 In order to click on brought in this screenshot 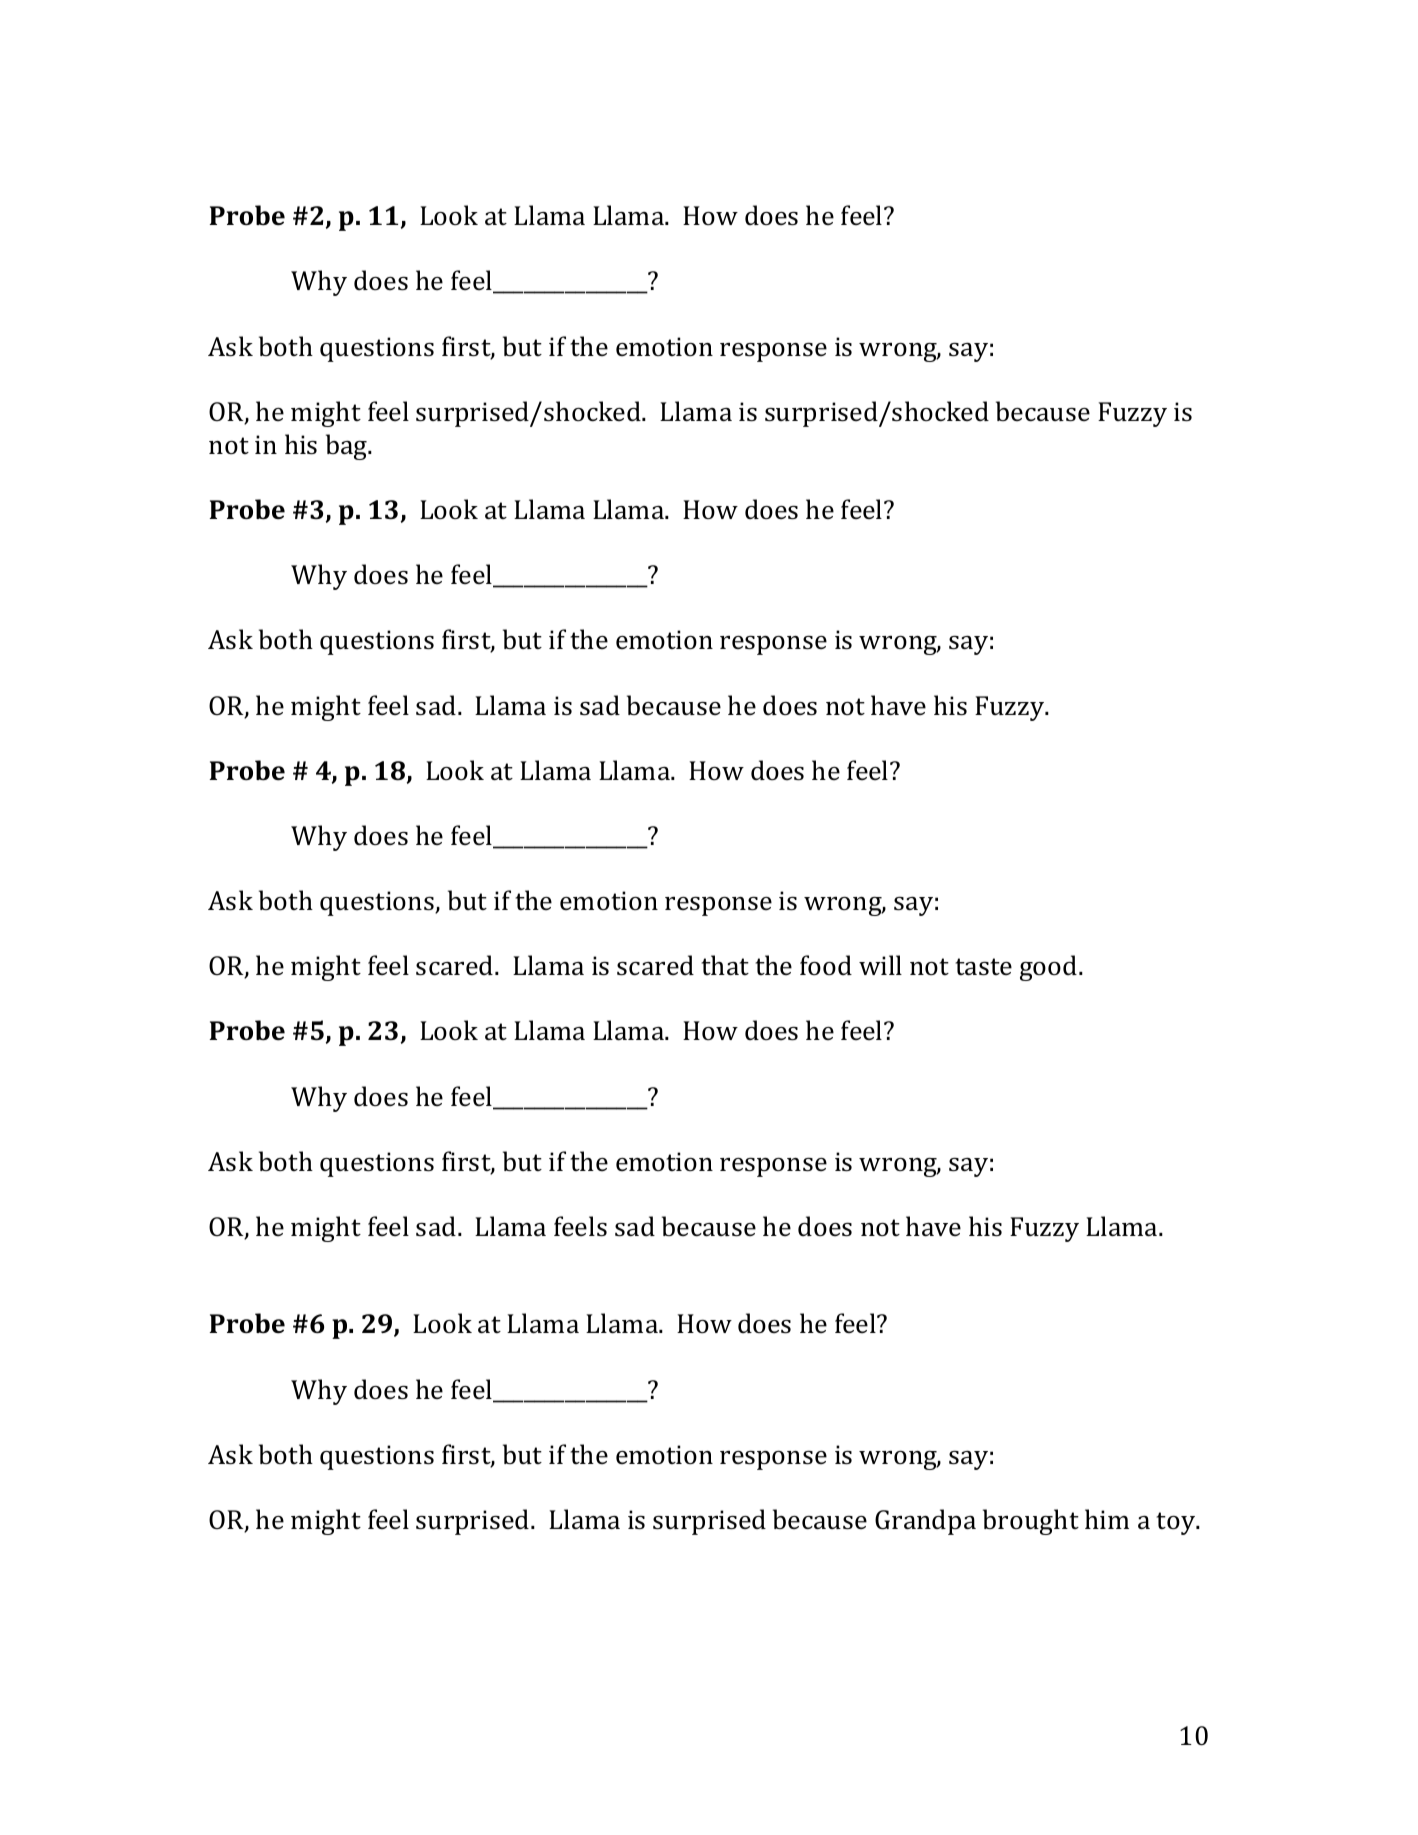, I will do `click(1031, 1522)`.
